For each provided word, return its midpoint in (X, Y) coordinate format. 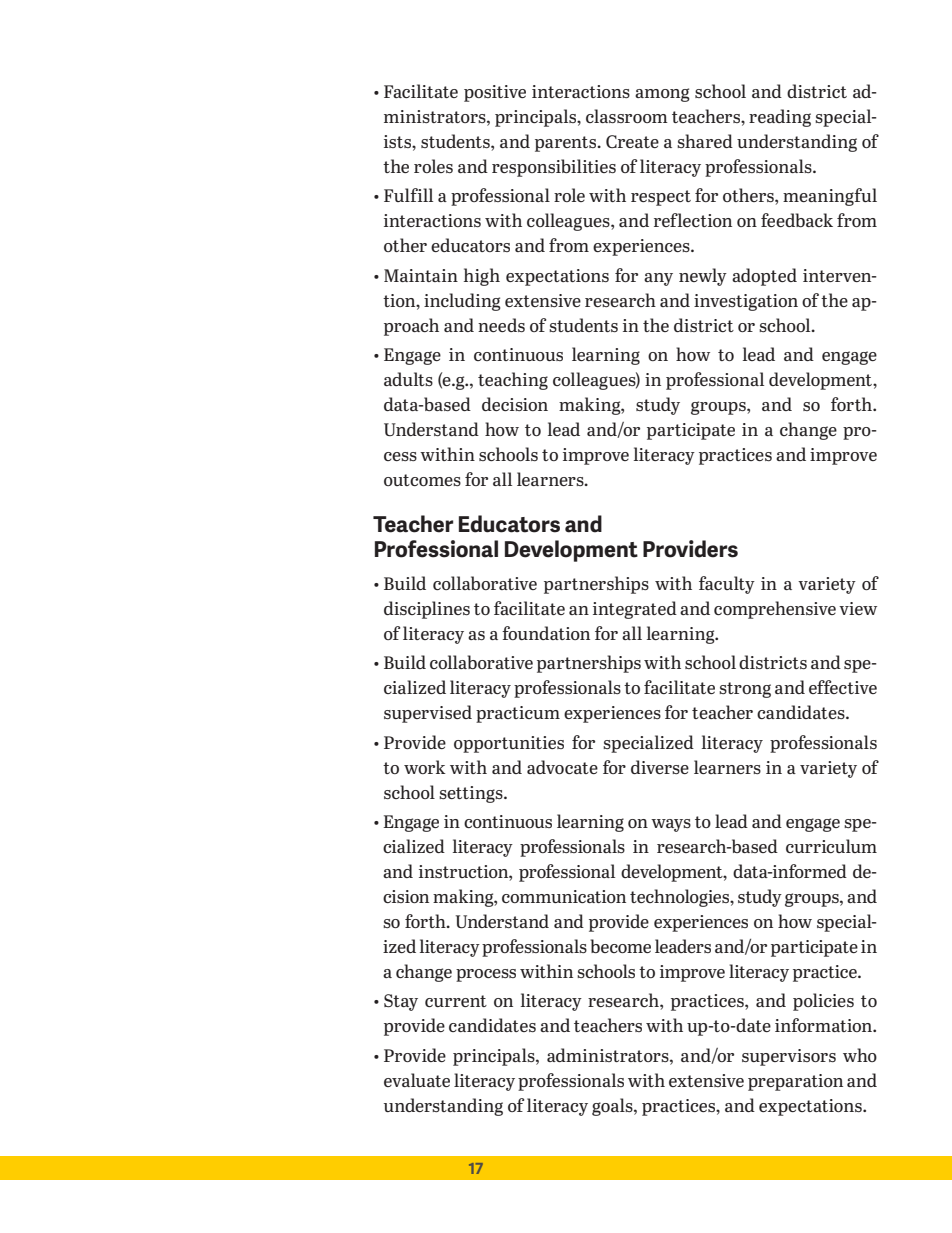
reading (780, 118)
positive (495, 93)
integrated (635, 610)
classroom (627, 116)
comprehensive (775, 610)
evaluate (417, 1080)
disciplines (427, 610)
